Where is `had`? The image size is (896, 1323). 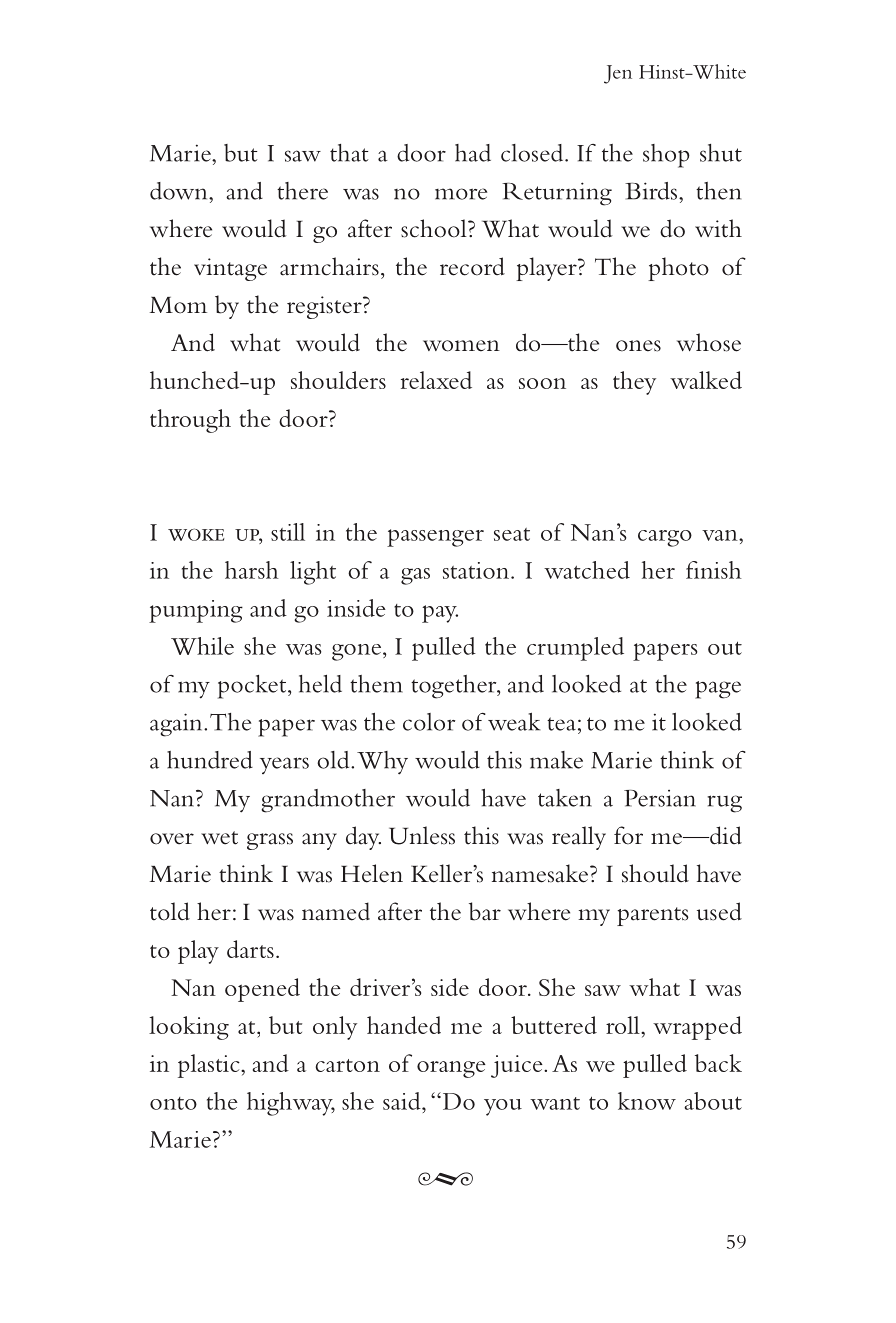
had is located at coordinates (473, 153).
